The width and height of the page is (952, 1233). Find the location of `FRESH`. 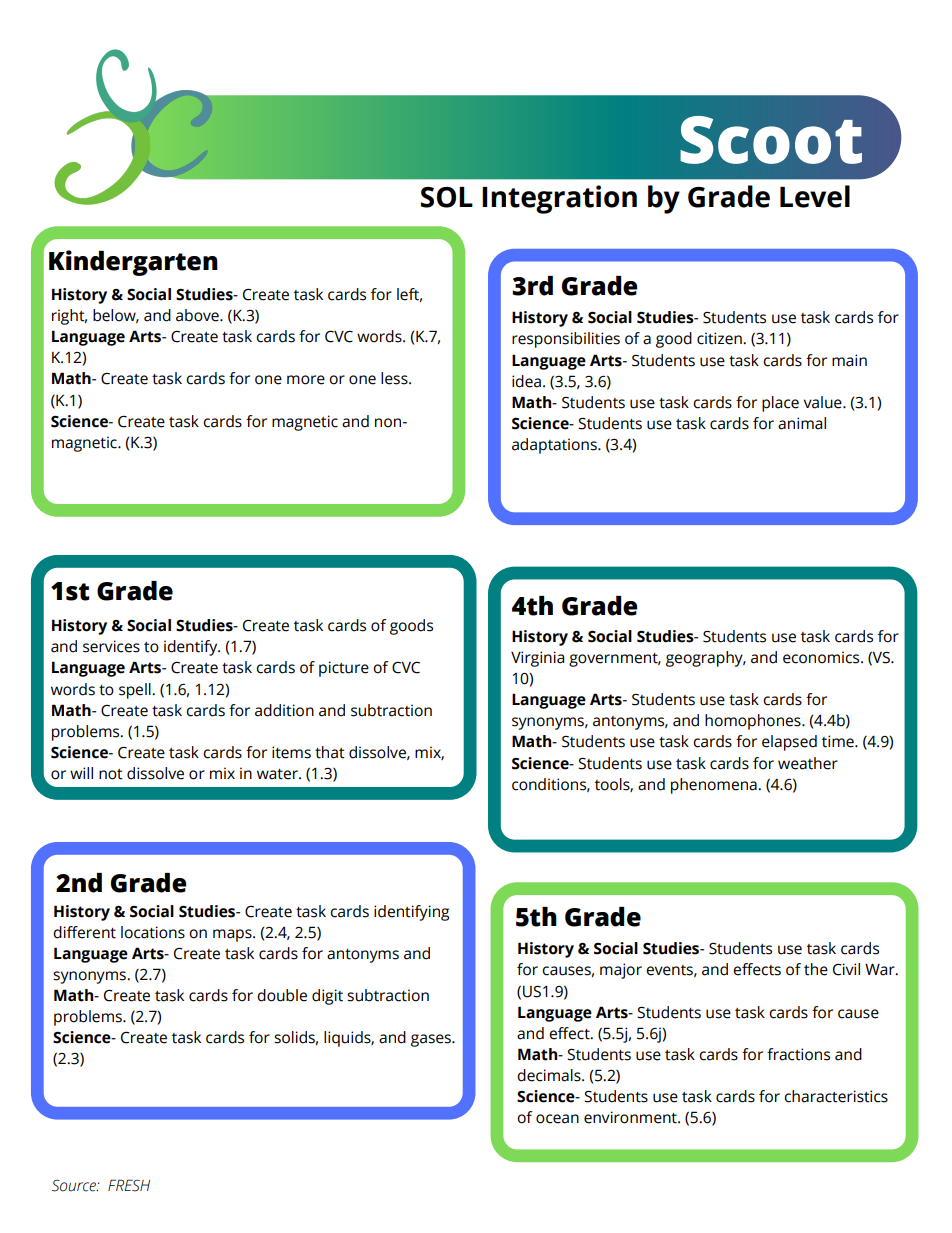

FRESH is located at coordinates (129, 1185).
